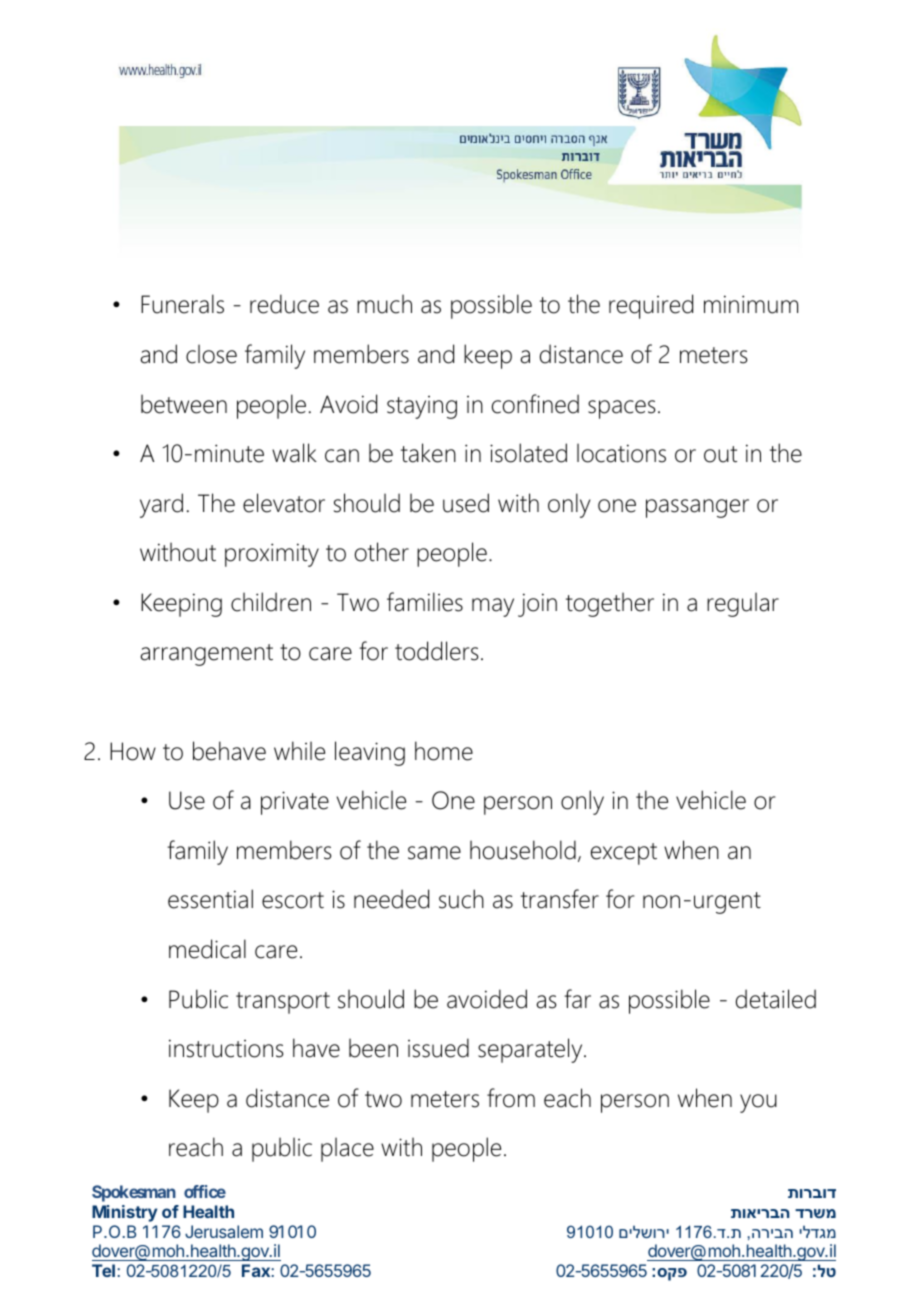  I want to click on How, so click(133, 751).
